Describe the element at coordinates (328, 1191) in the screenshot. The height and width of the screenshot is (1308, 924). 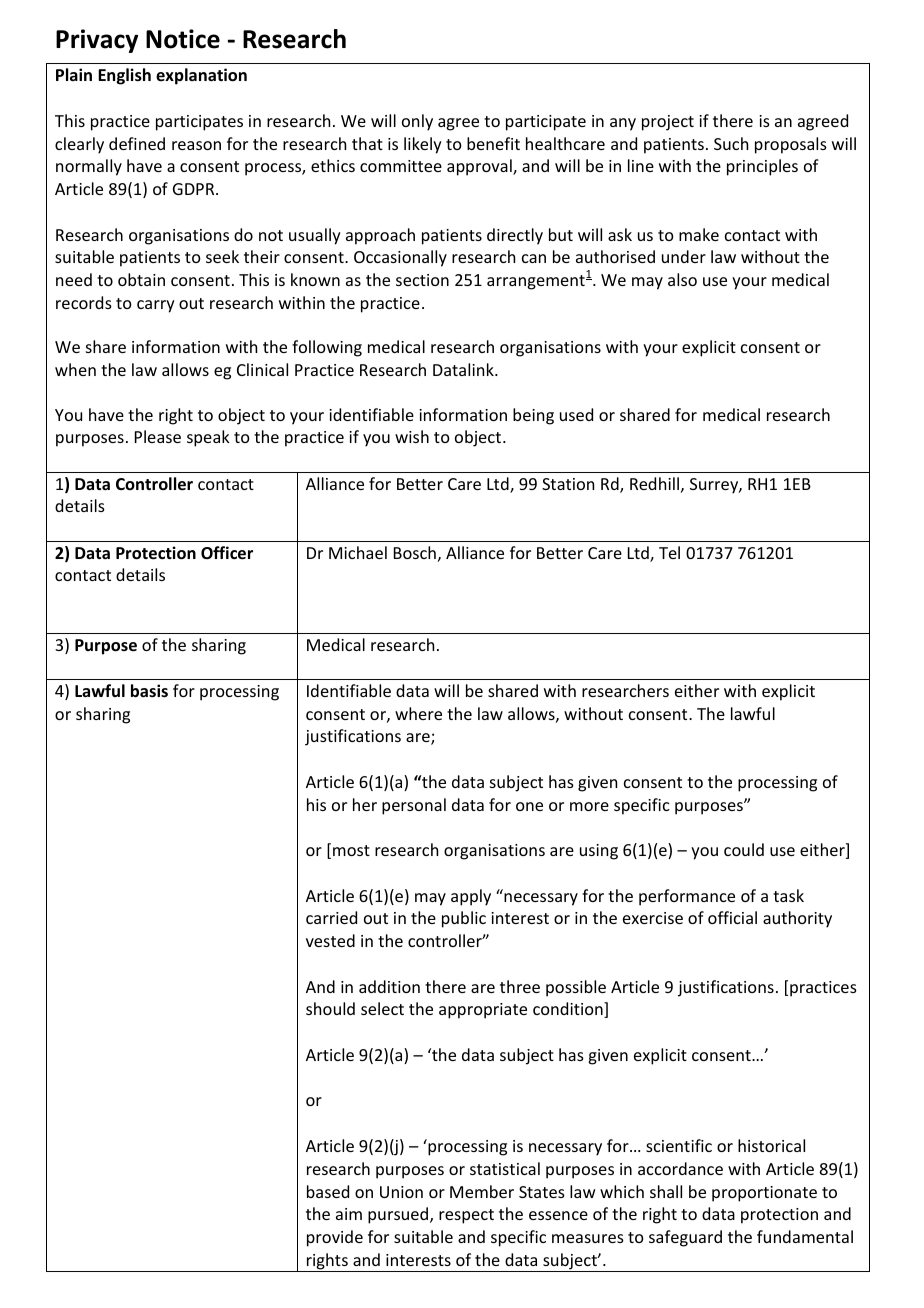
I see `based` at that location.
